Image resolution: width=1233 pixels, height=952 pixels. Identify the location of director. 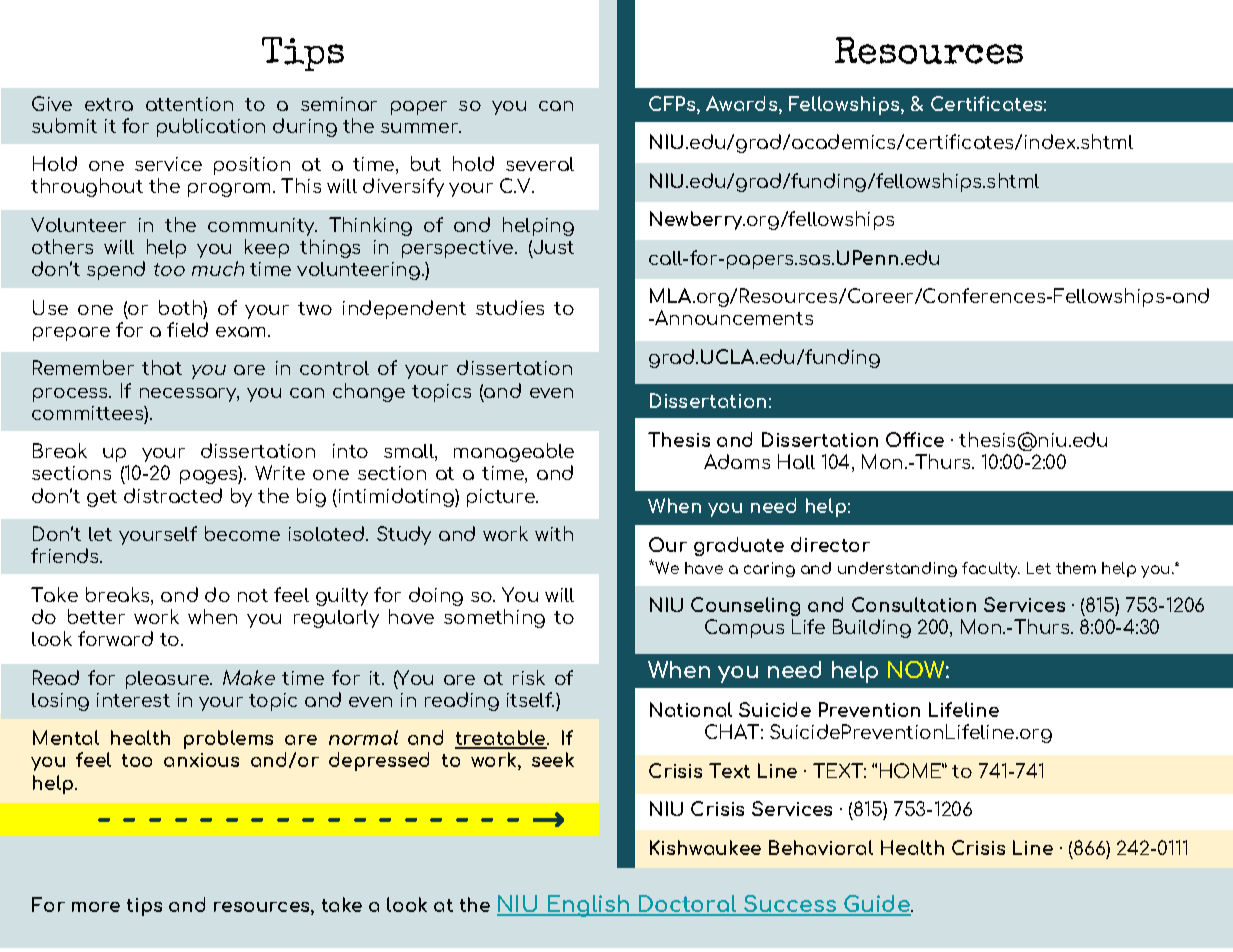
(830, 544).
